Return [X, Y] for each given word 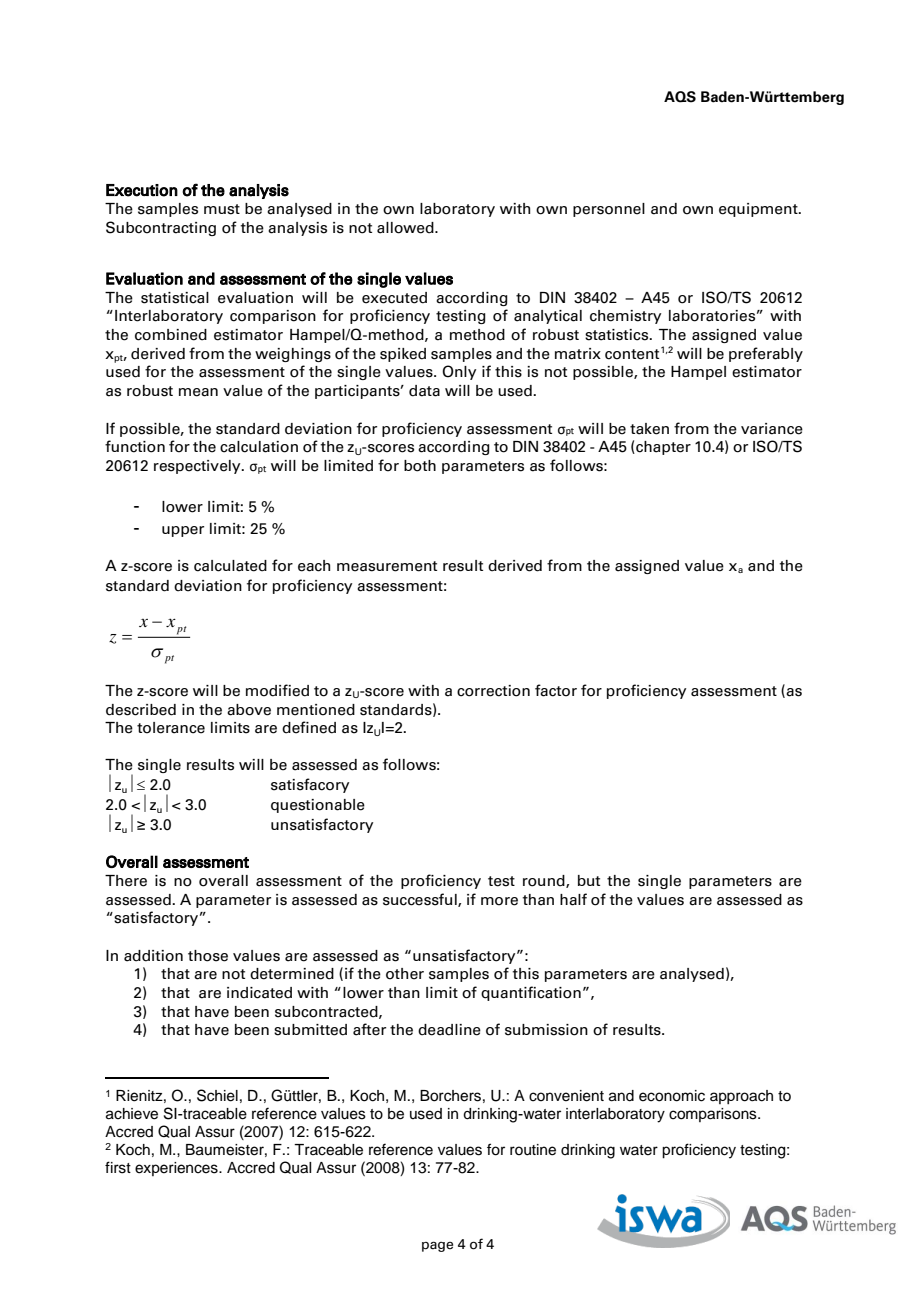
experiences [177, 1169]
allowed [406, 228]
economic [672, 1096]
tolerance [171, 728]
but [589, 880]
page [437, 1246]
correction [493, 691]
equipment [759, 210]
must [222, 209]
